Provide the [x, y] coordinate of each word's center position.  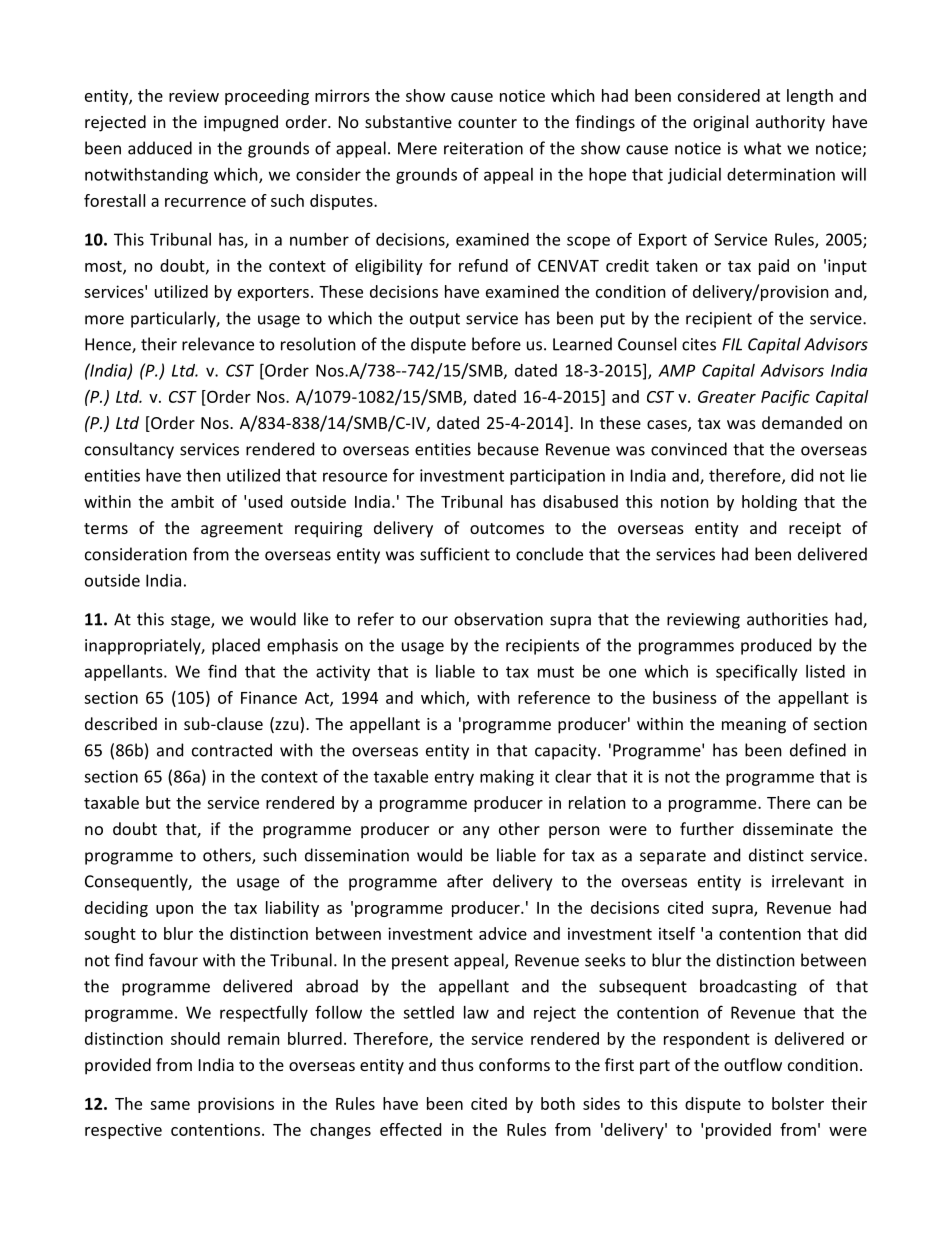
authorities [787, 619]
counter [487, 122]
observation [498, 619]
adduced [160, 148]
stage [191, 621]
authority [790, 123]
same [170, 1105]
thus [457, 1064]
